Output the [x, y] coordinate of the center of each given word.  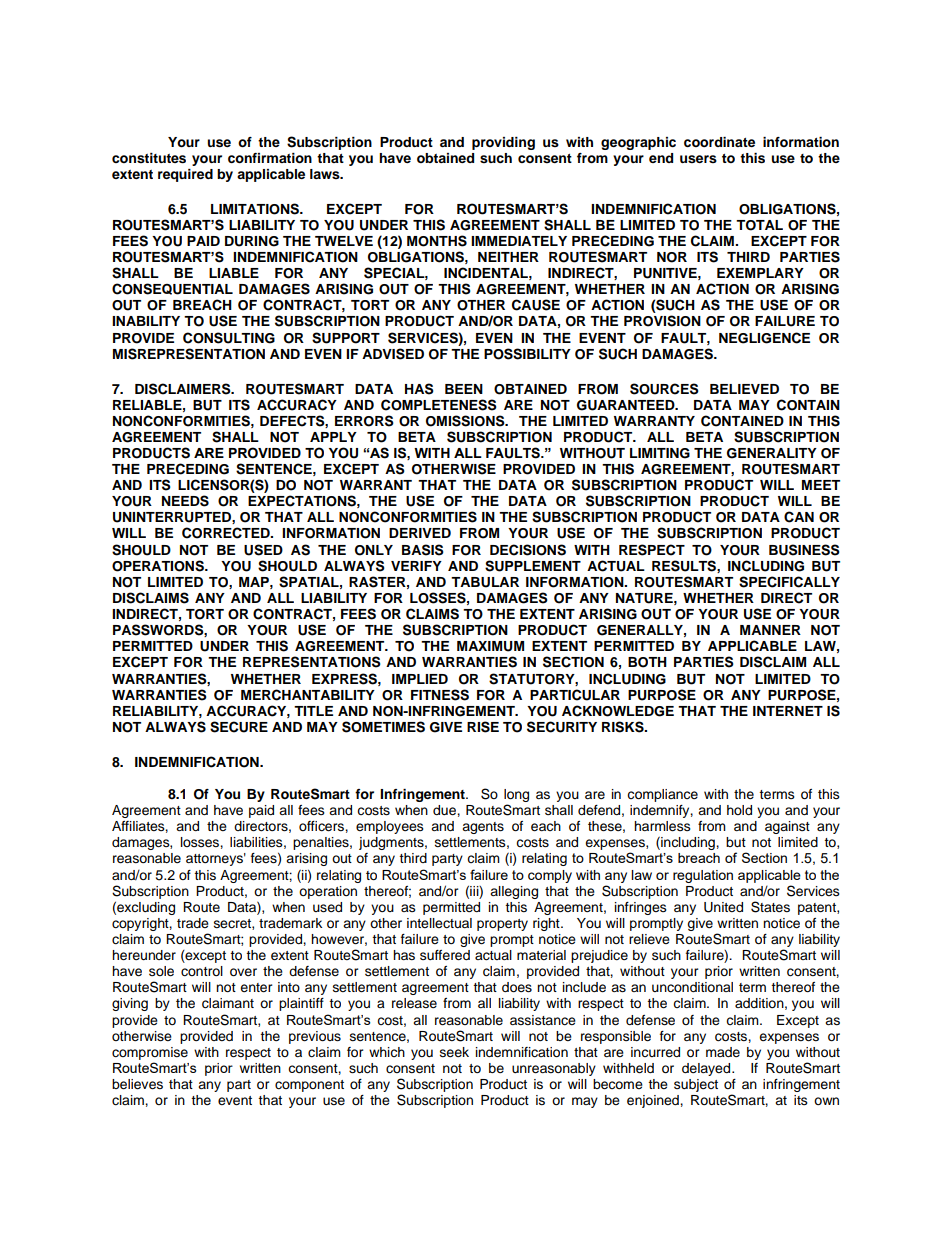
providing [503, 143]
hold [739, 810]
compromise [150, 1053]
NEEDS [185, 501]
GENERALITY [772, 453]
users [698, 159]
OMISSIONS [466, 421]
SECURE [239, 727]
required [185, 175]
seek [454, 1052]
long [516, 797]
